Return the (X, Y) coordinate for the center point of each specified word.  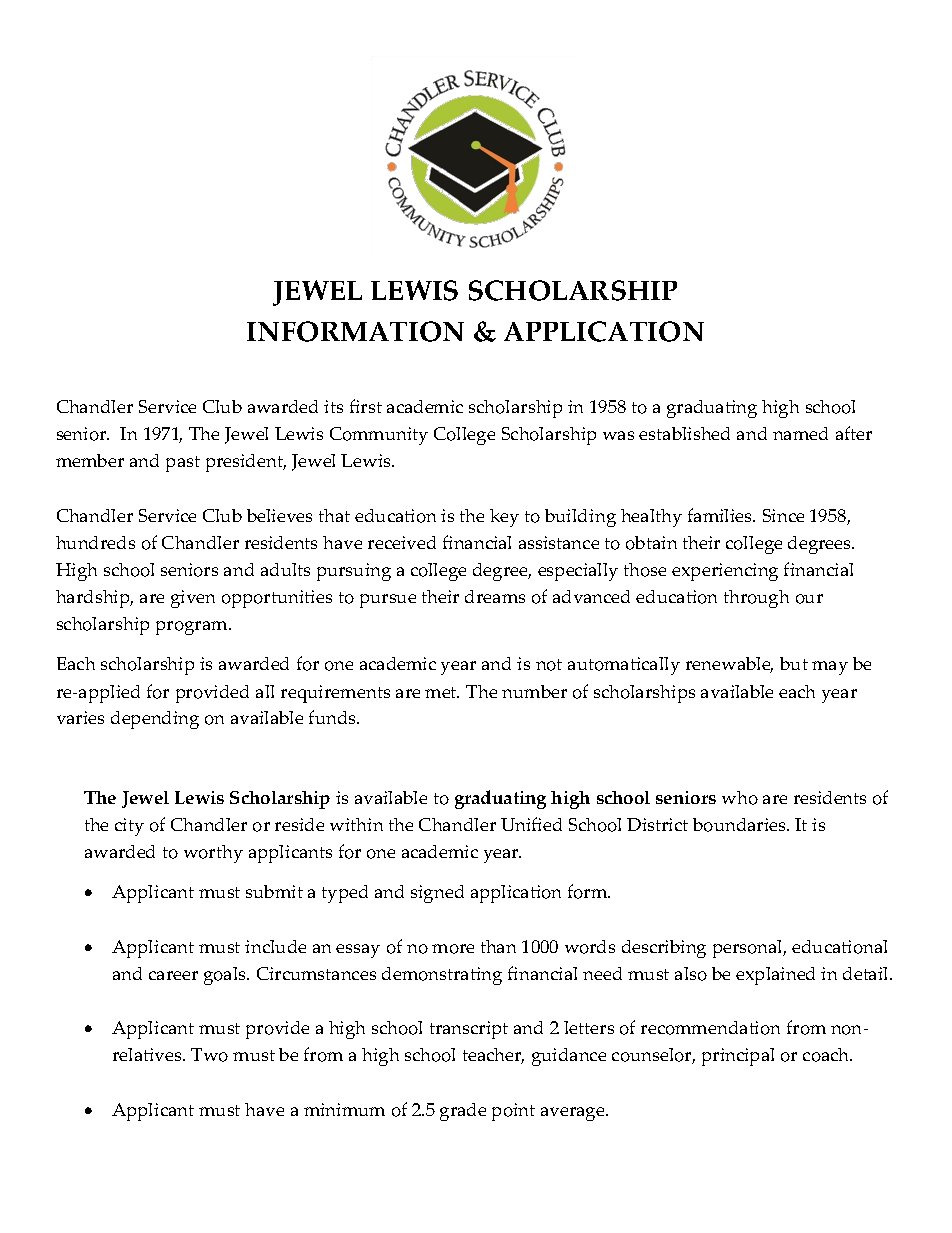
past (183, 464)
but (794, 663)
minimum (344, 1109)
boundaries (740, 825)
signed (437, 894)
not (549, 665)
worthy (213, 854)
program (193, 628)
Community (379, 436)
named (800, 433)
